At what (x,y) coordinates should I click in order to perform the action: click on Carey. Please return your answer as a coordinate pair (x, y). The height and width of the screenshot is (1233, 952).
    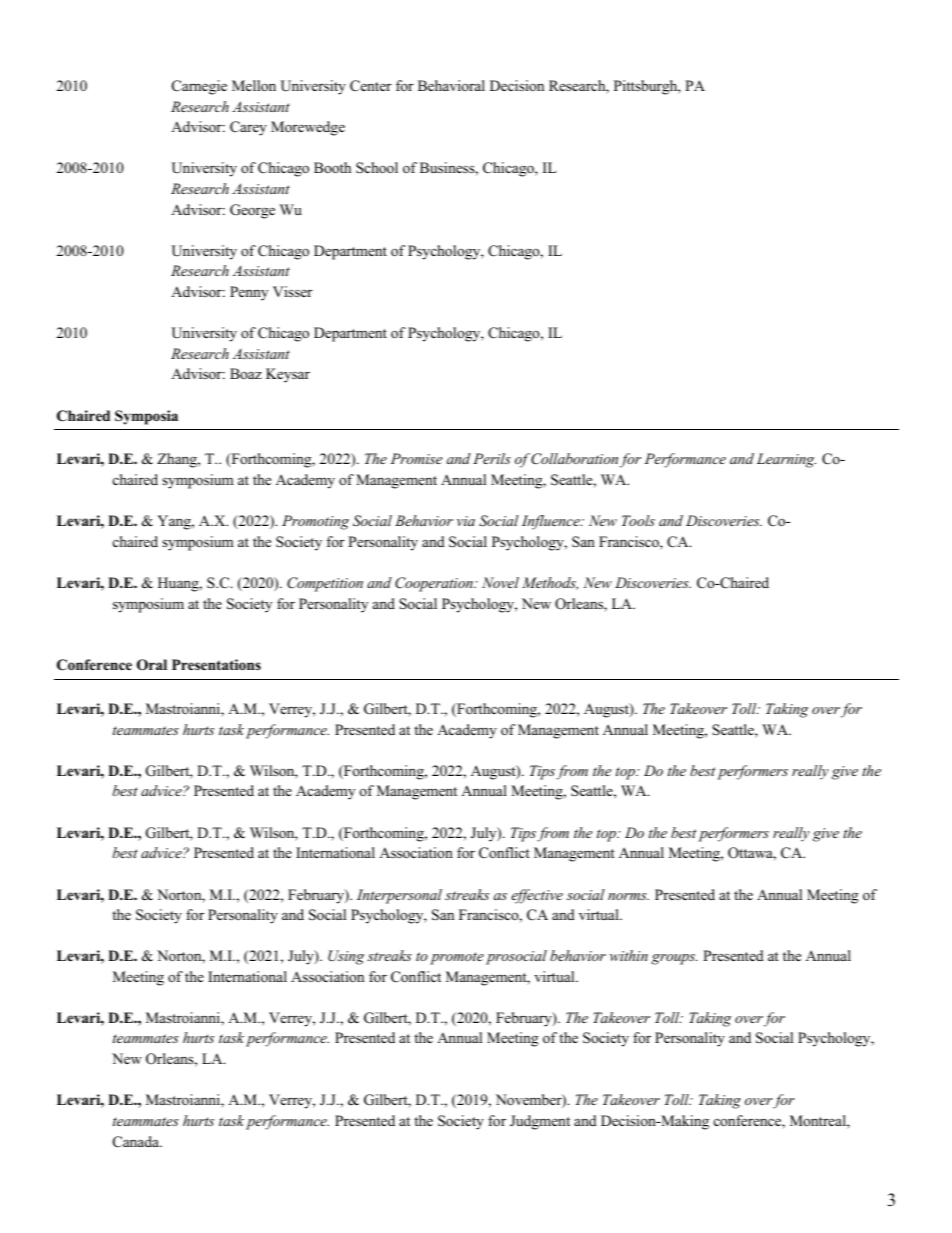
    Looking at the image, I should click on (248, 128).
